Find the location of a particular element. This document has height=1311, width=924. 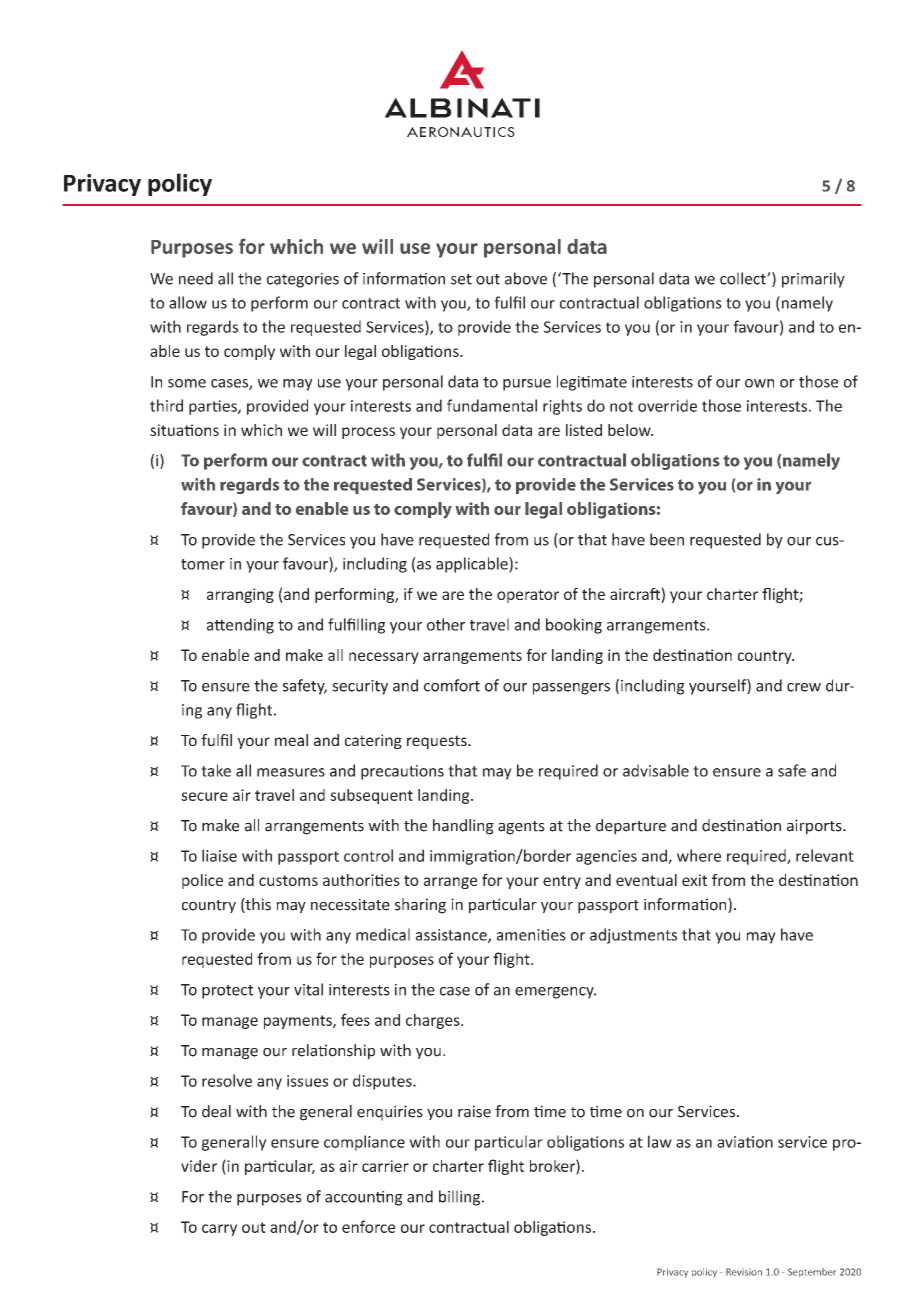

airports is located at coordinates (815, 827).
